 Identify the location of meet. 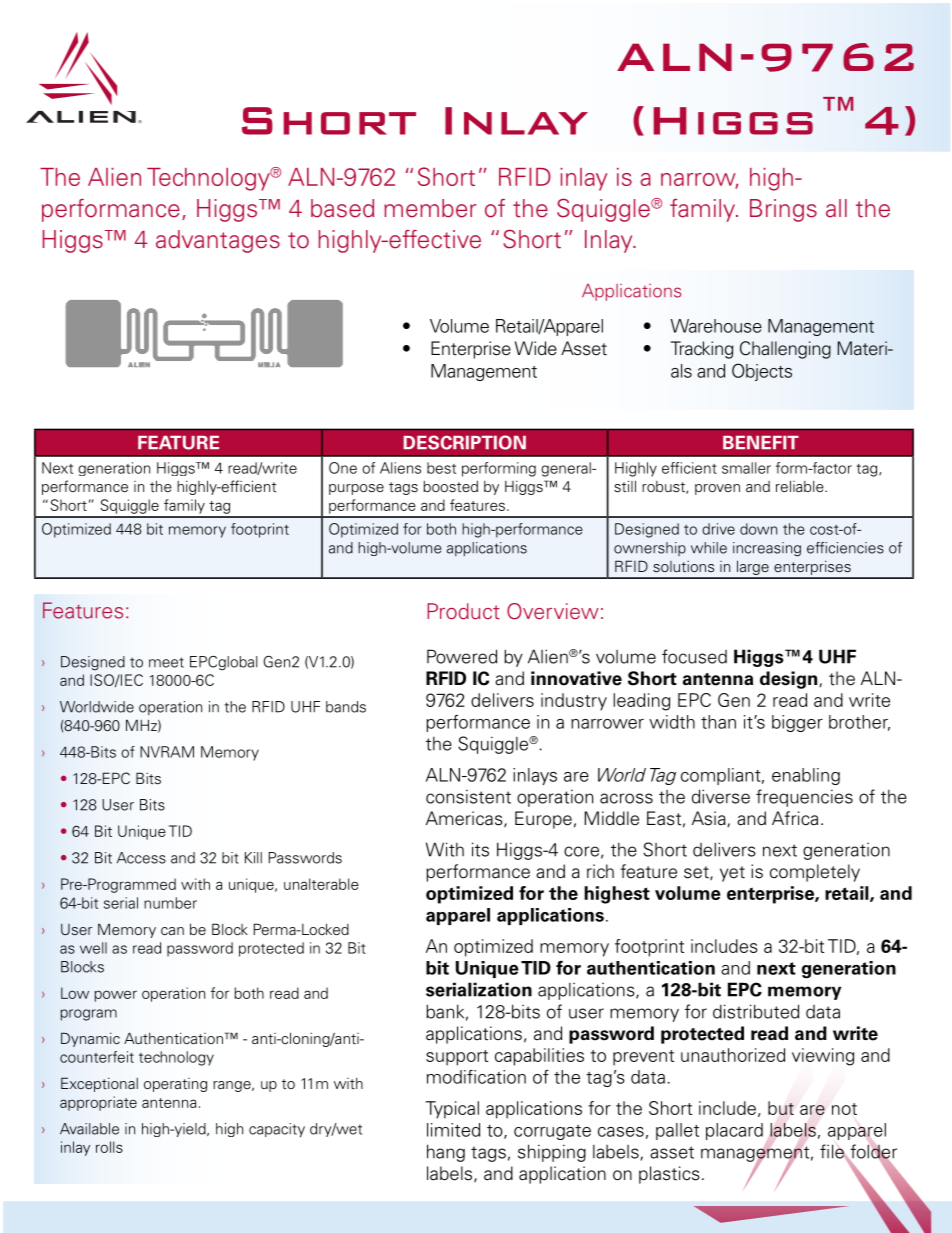
(166, 662).
